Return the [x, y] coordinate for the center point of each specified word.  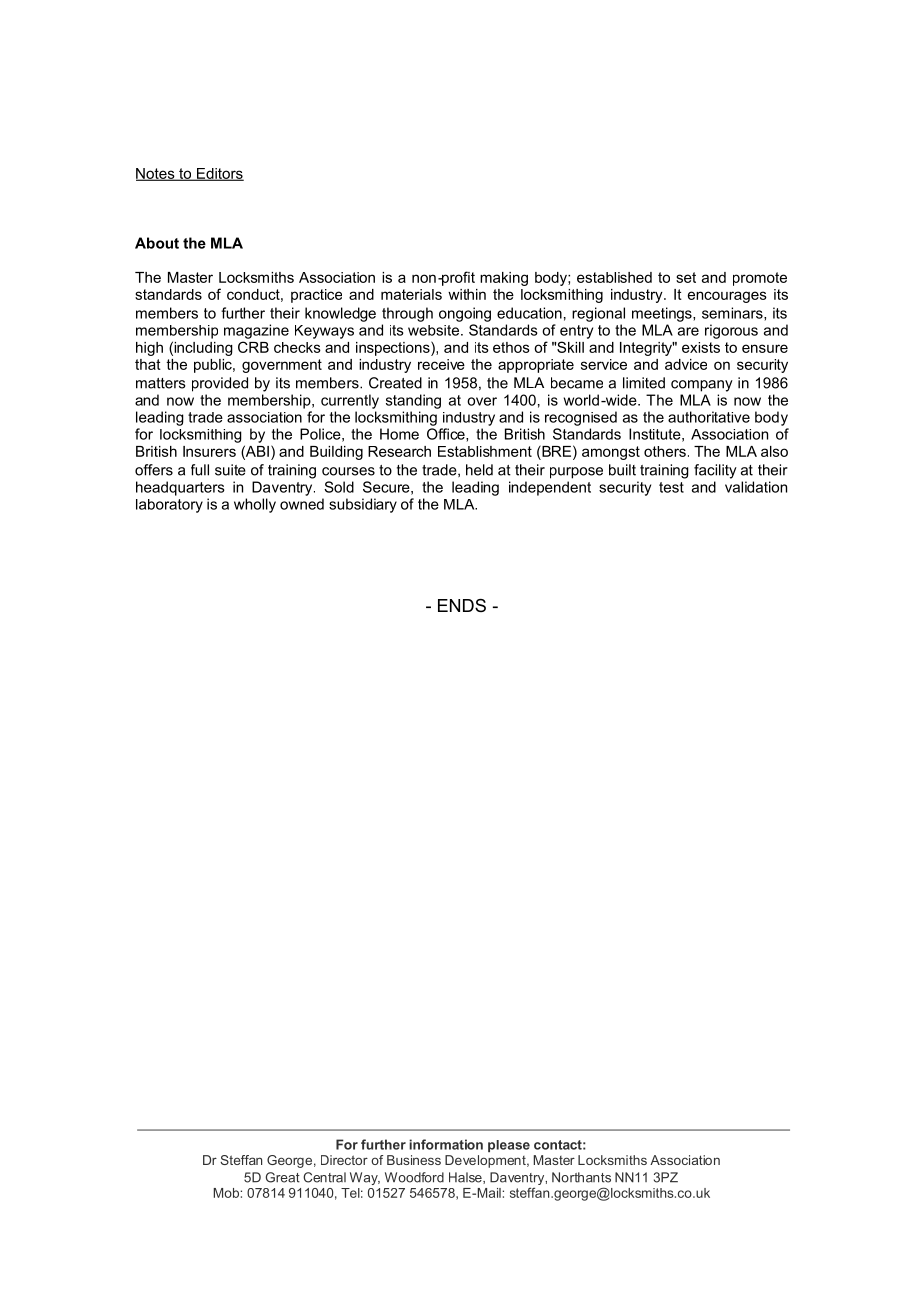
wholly [255, 505]
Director [344, 1160]
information [446, 1144]
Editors [219, 174]
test [671, 487]
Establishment [485, 451]
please [509, 1146]
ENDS [462, 605]
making [504, 279]
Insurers [209, 451]
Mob [227, 1193]
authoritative [709, 417]
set [686, 277]
